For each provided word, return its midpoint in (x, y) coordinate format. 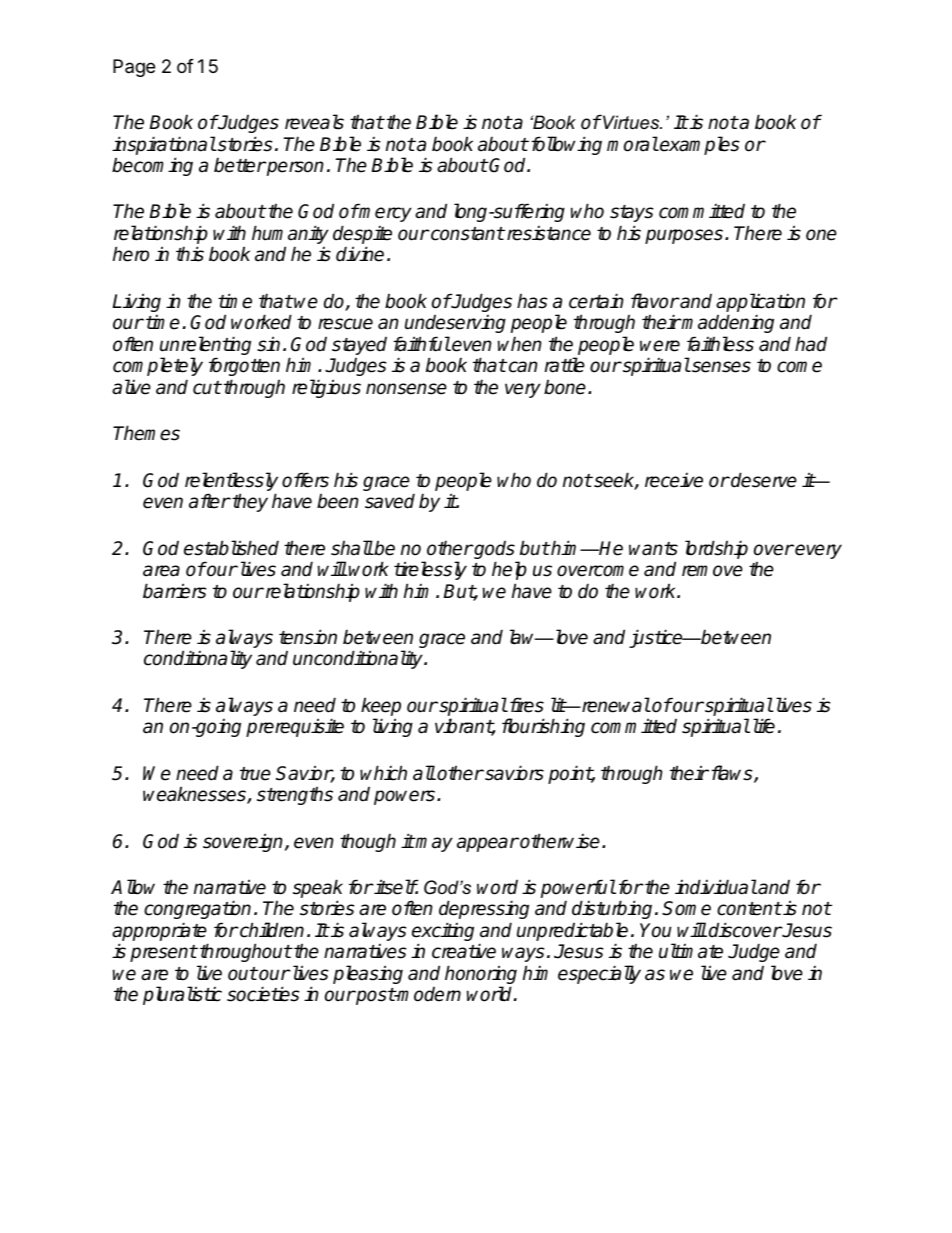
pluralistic (182, 995)
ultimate (691, 951)
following (566, 145)
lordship (716, 549)
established (231, 548)
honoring (481, 976)
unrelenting (205, 347)
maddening (727, 325)
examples (699, 145)
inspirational (164, 145)
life (764, 726)
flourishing (543, 727)
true (255, 774)
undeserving (455, 326)
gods (494, 551)
